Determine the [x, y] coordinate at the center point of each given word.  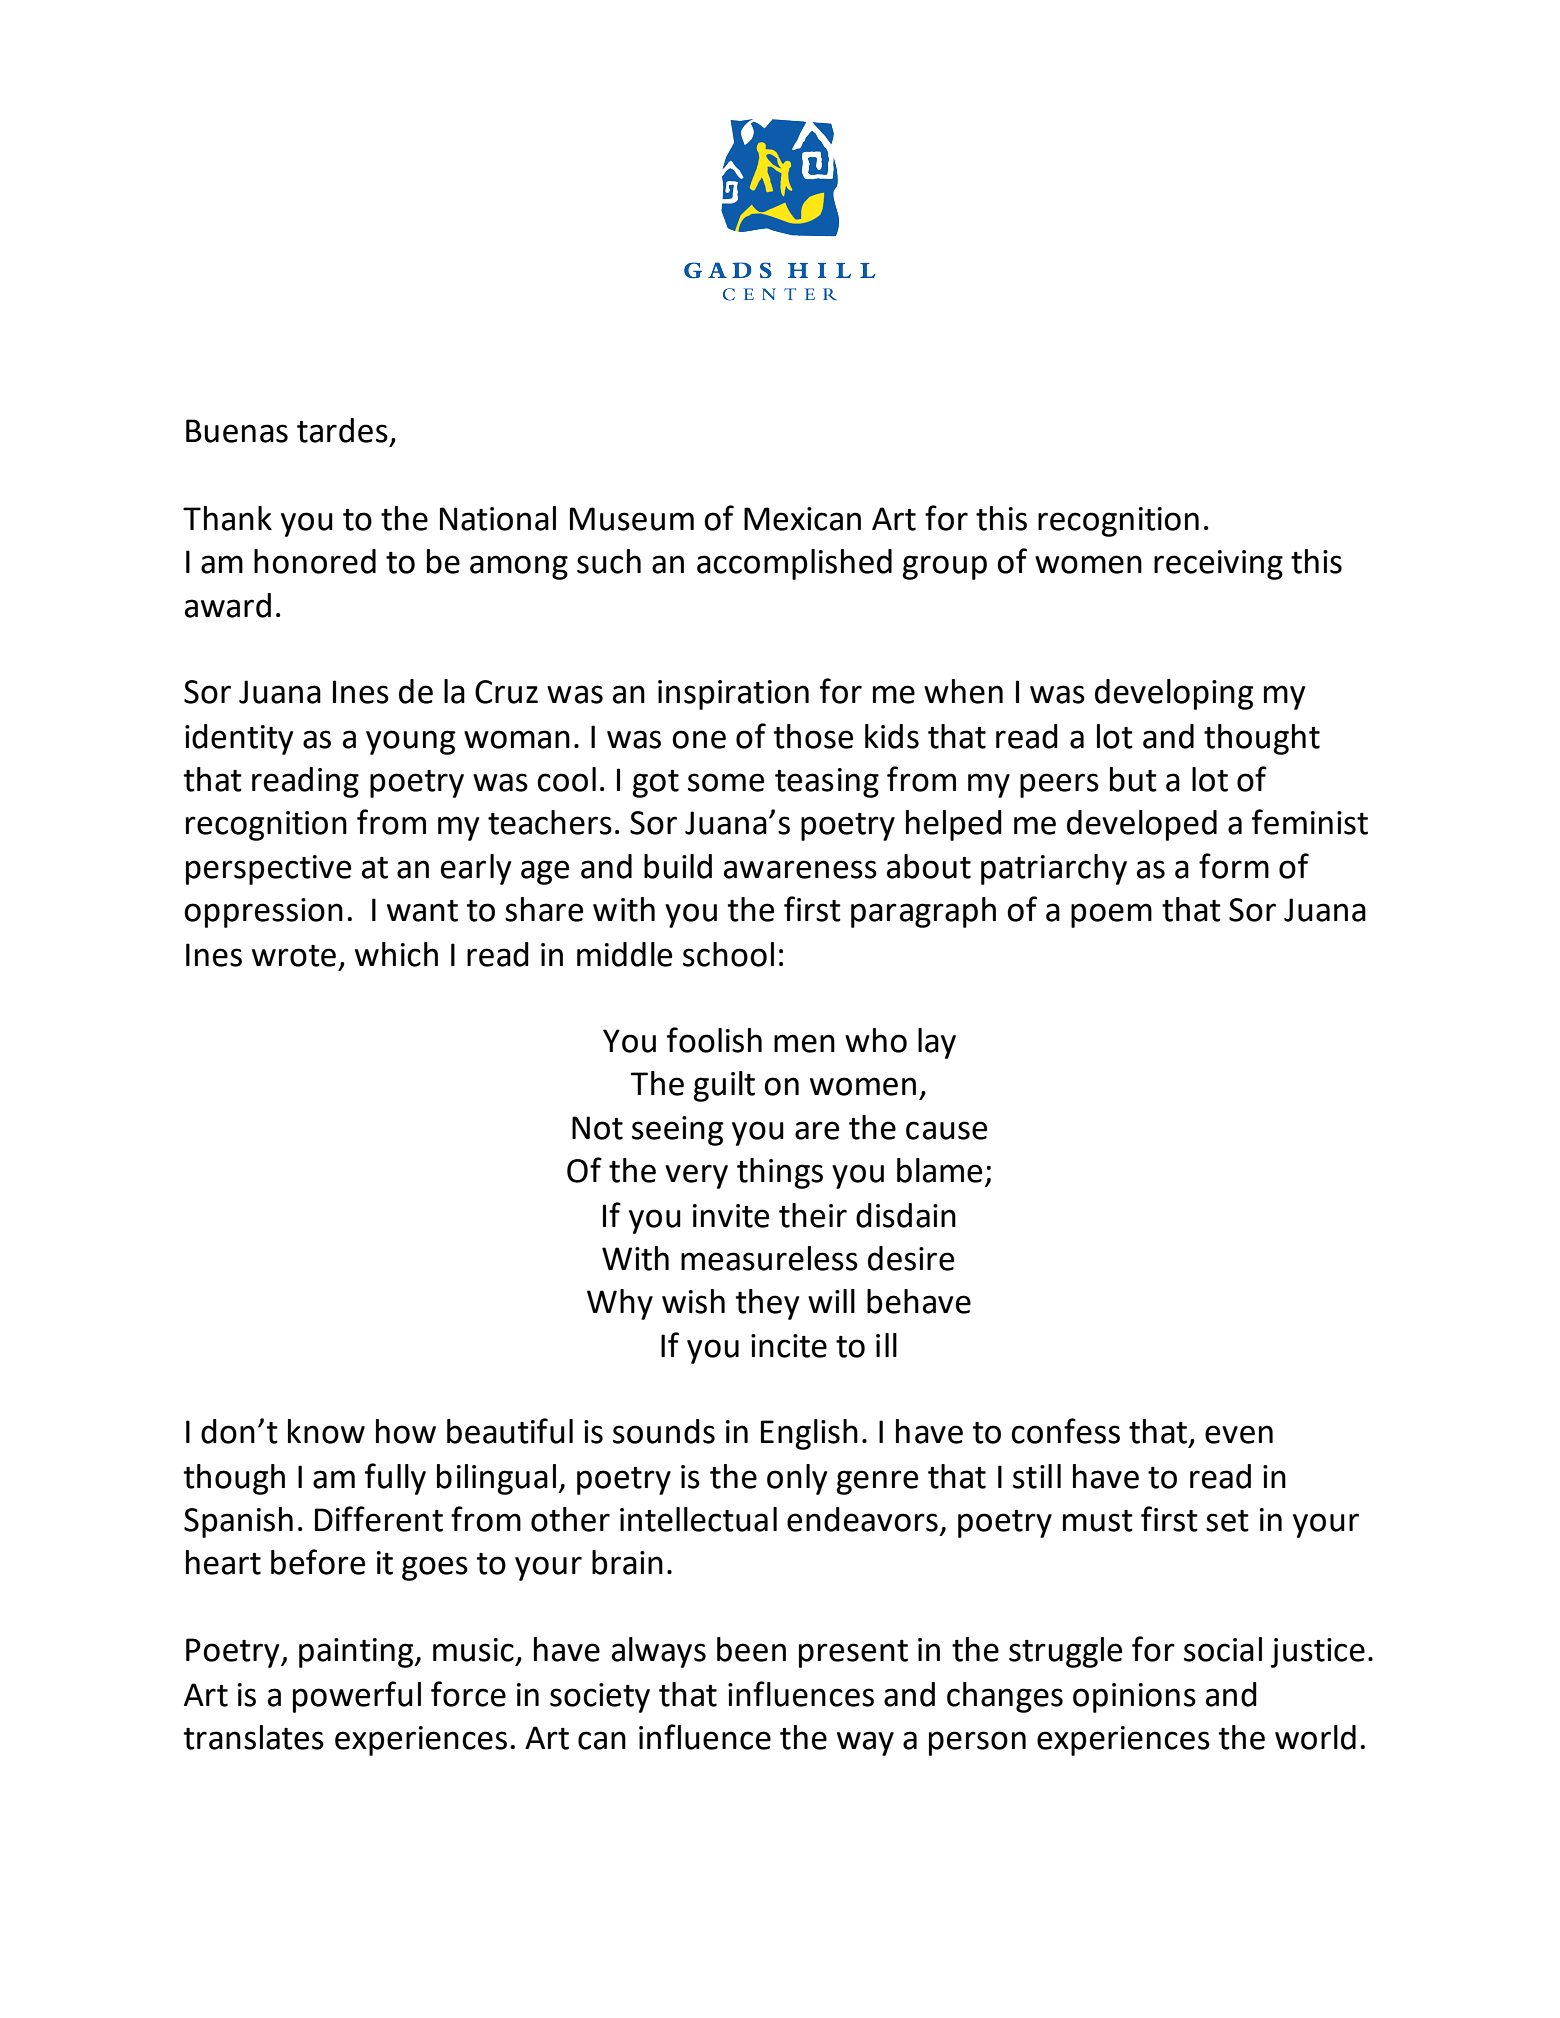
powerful [357, 1697]
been [751, 1649]
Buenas [237, 431]
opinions [1134, 1698]
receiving [1218, 565]
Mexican [802, 519]
